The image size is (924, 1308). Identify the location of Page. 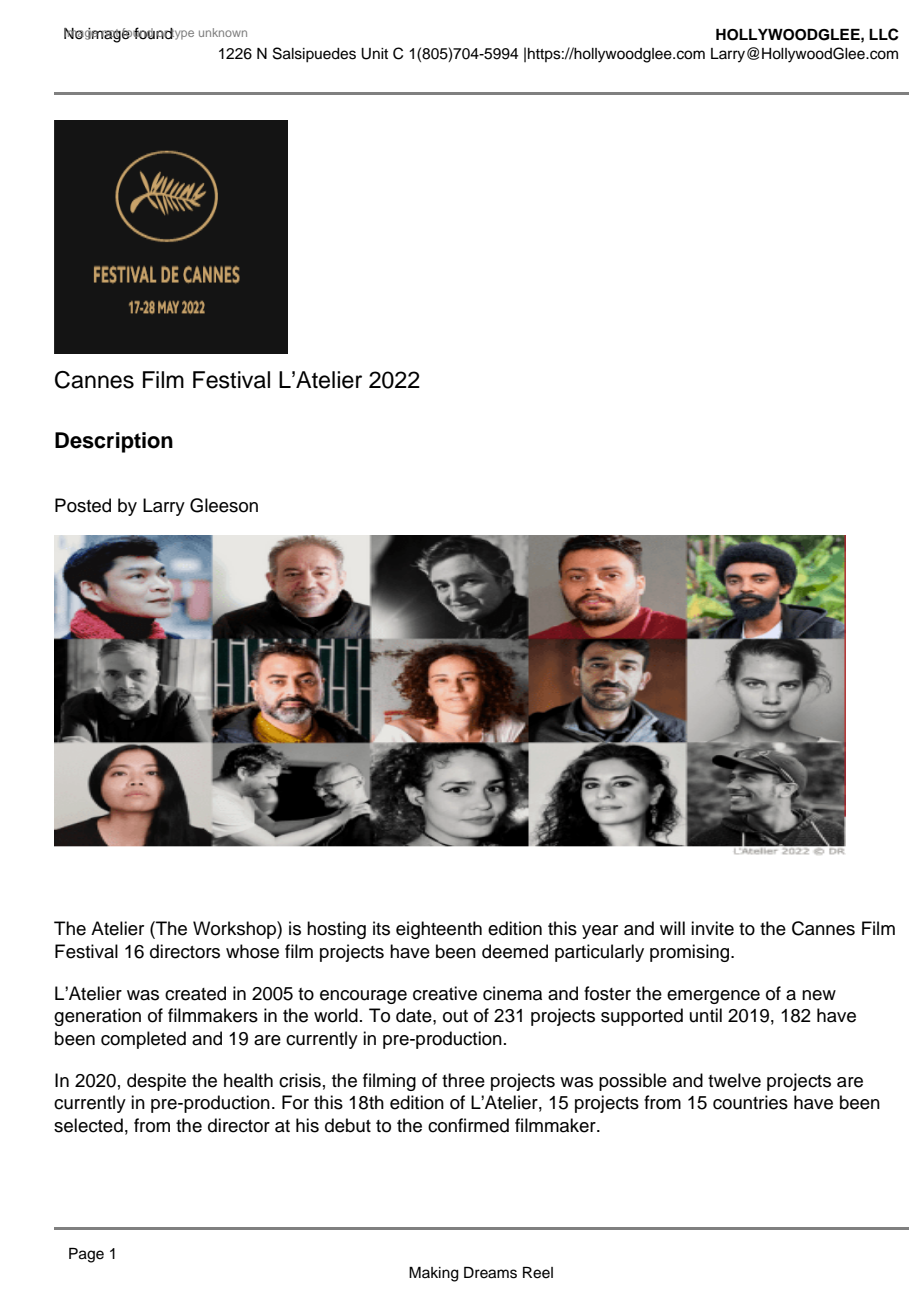
(86, 1255).
